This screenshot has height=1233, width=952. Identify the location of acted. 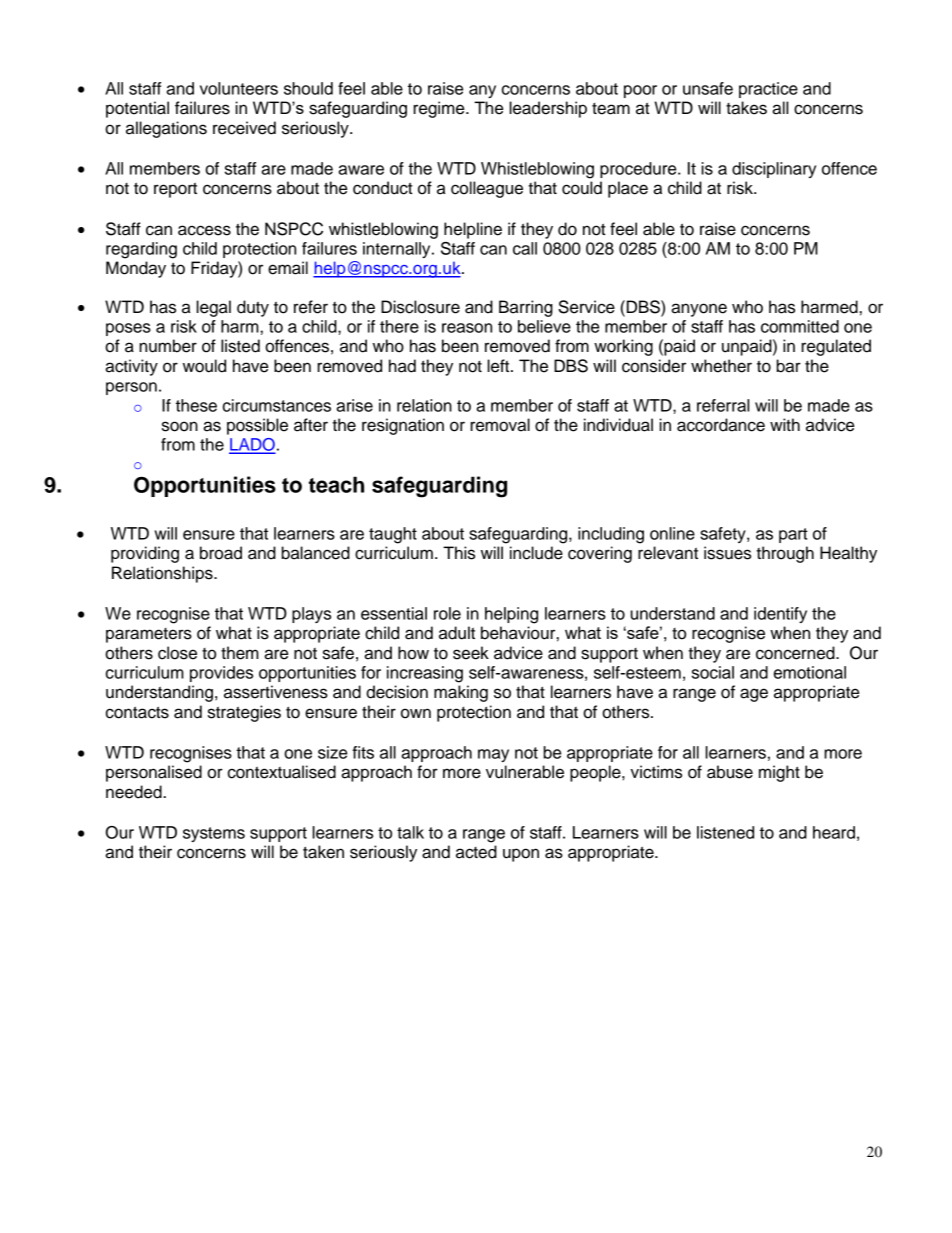
(476, 852).
